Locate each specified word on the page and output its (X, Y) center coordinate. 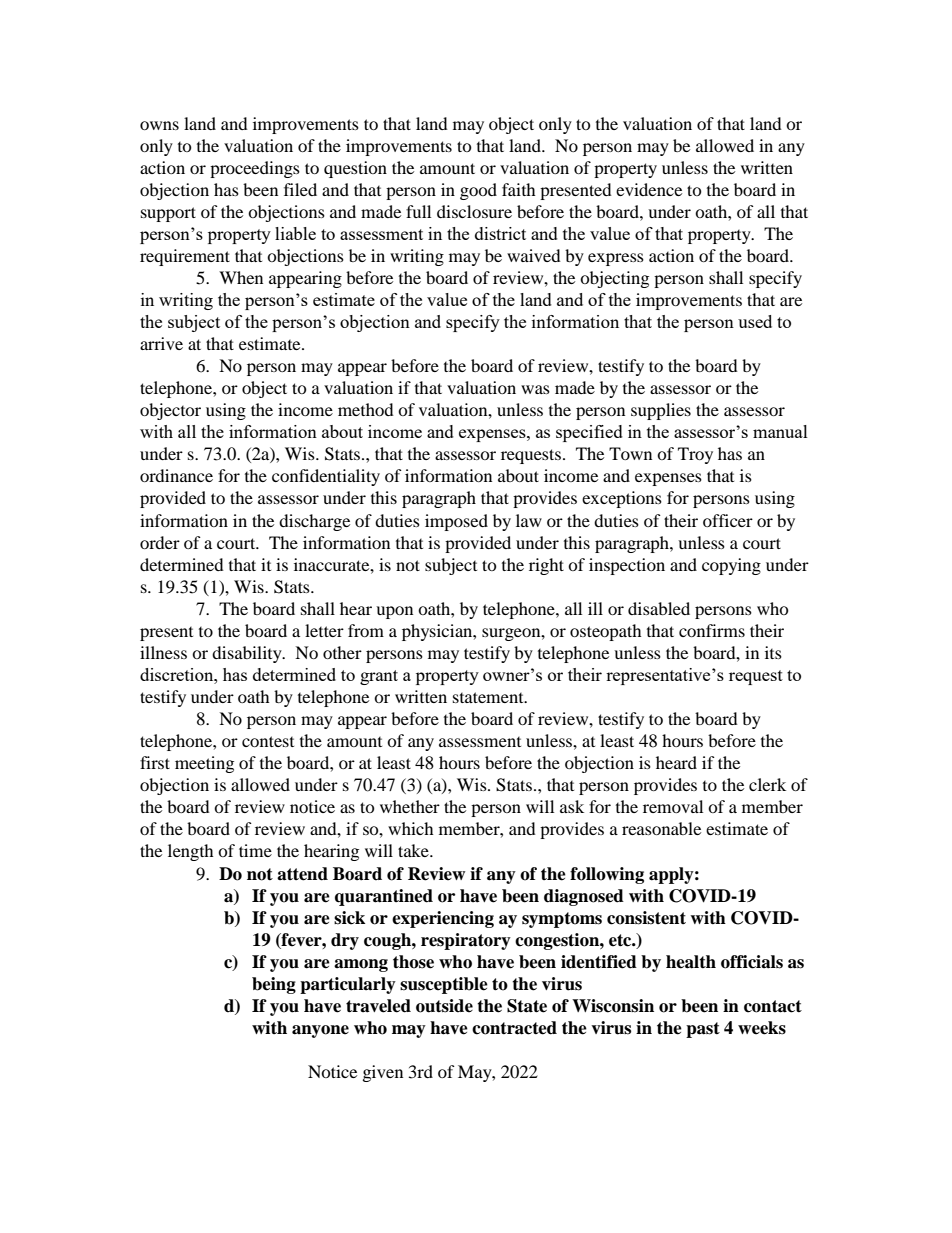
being (274, 985)
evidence (649, 189)
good (478, 191)
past (703, 1030)
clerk (767, 784)
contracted (514, 1028)
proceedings (255, 169)
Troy (695, 455)
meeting (204, 764)
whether (410, 806)
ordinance (176, 475)
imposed (456, 522)
